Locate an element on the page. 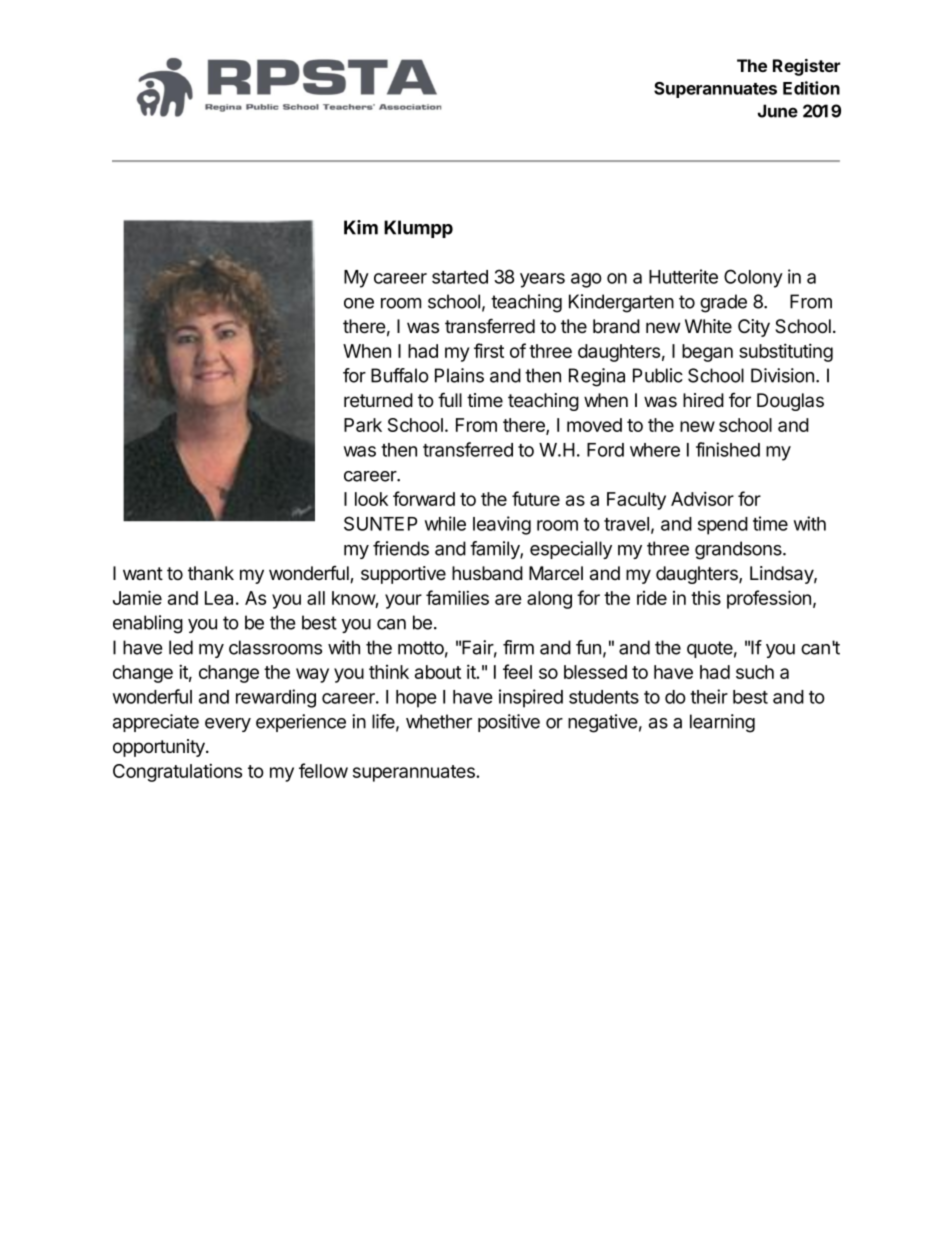 This document has height=1233, width=952. started is located at coordinates (460, 277).
